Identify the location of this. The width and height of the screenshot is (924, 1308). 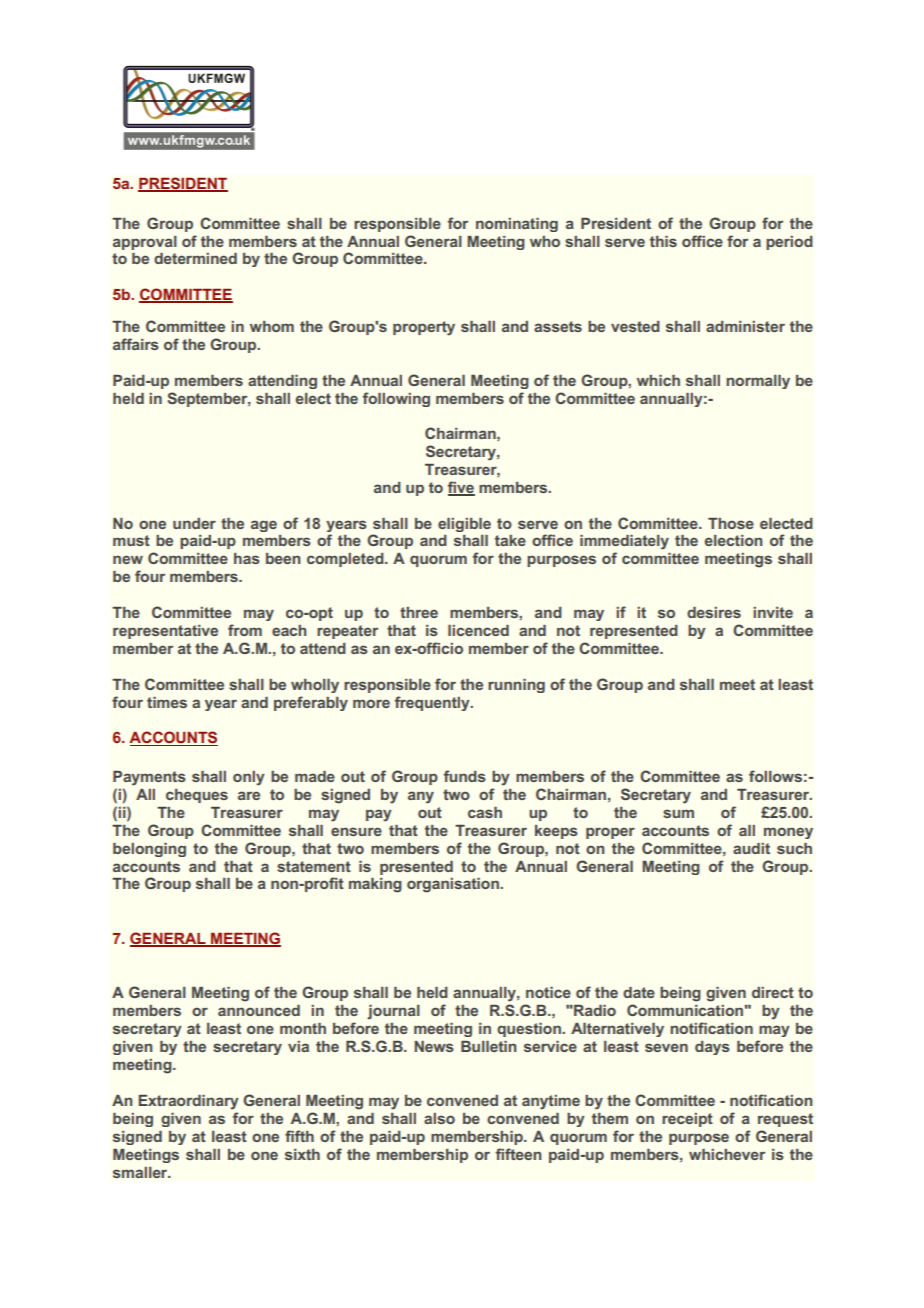
(663, 241).
